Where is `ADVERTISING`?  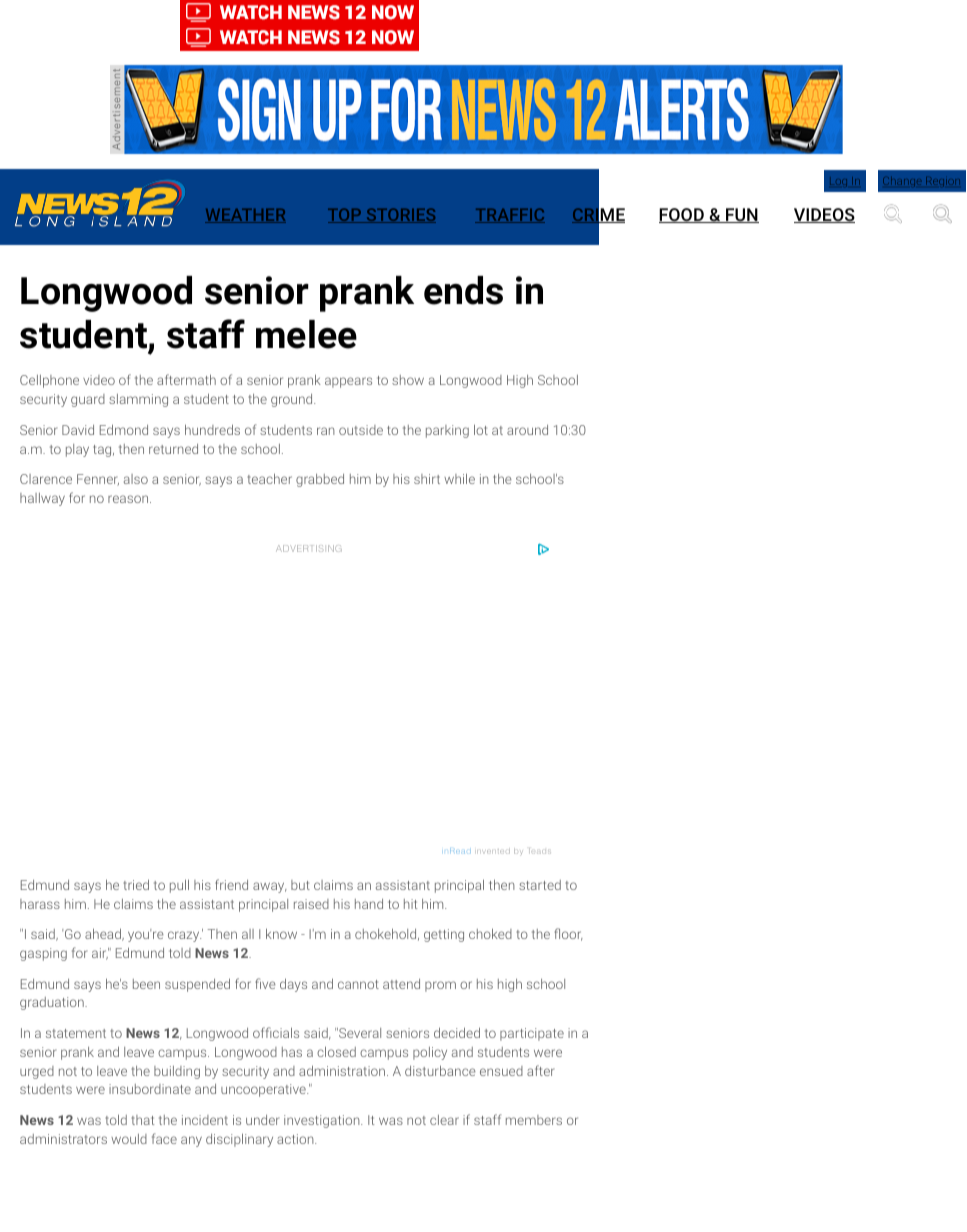 ADVERTISING is located at coordinates (309, 548).
